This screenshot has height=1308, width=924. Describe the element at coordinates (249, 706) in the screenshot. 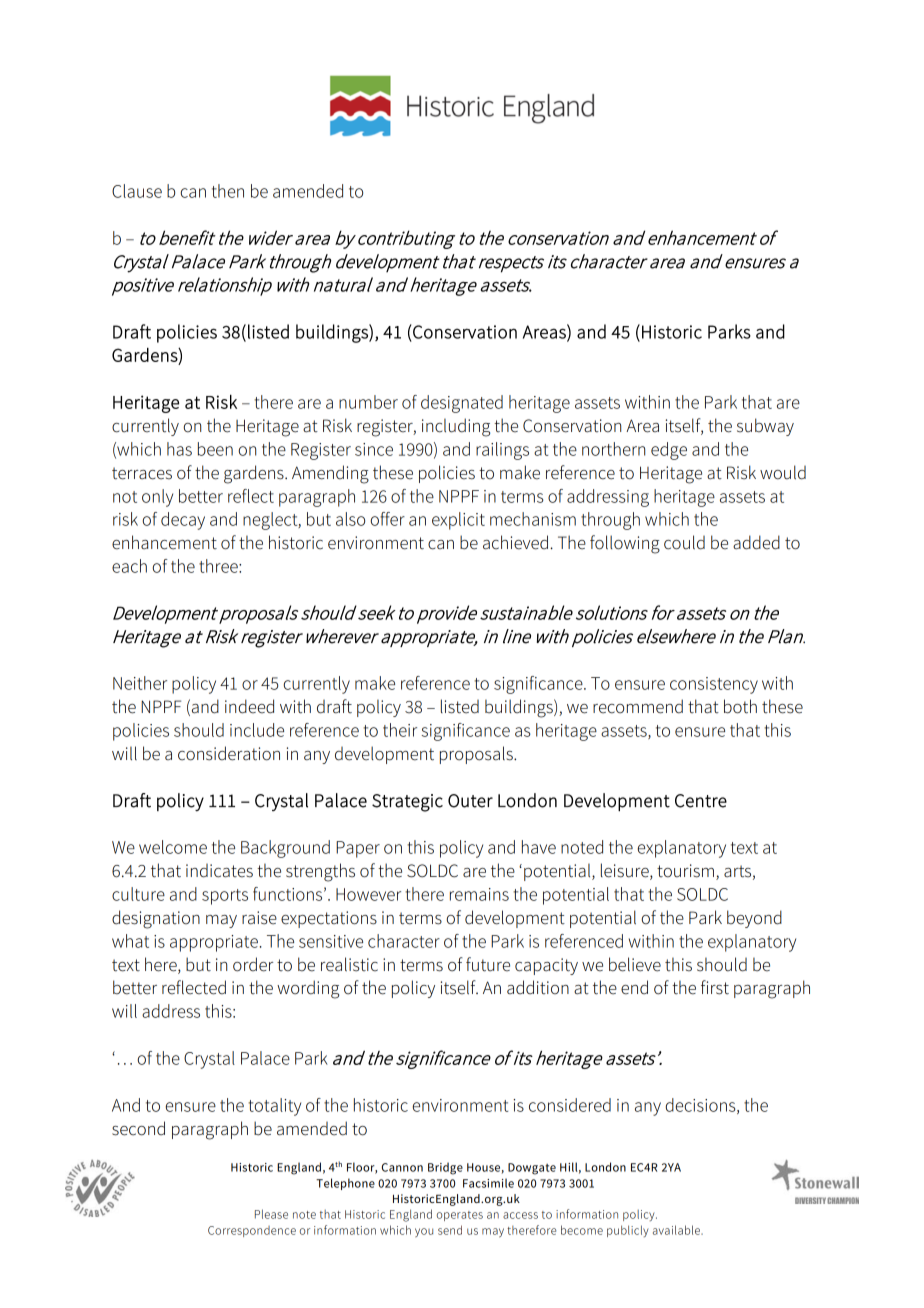

I see `indeed` at that location.
